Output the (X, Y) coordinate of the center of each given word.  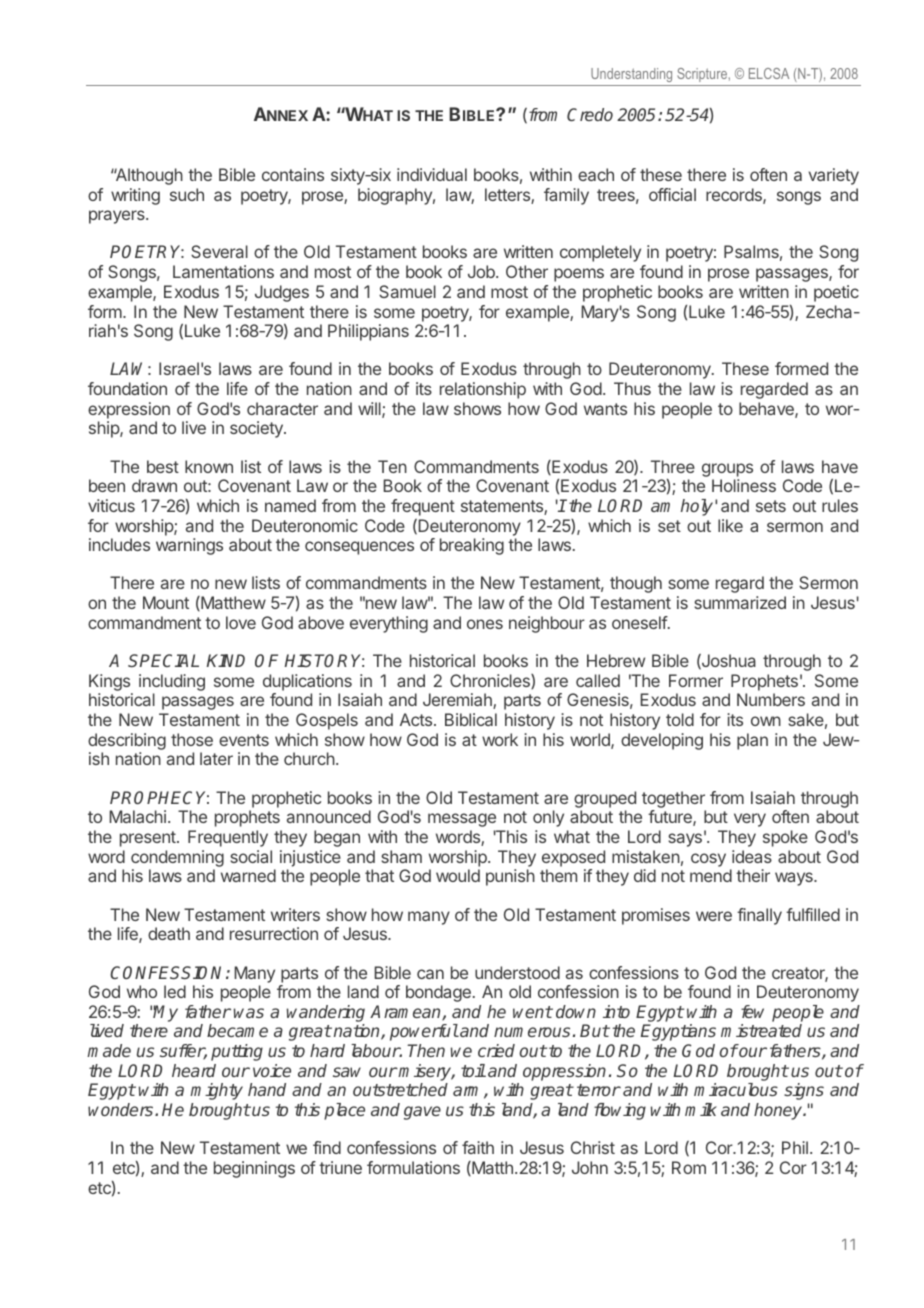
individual (432, 174)
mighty (216, 1091)
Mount (166, 602)
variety (834, 176)
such (187, 194)
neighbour (547, 624)
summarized (740, 602)
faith (478, 1147)
